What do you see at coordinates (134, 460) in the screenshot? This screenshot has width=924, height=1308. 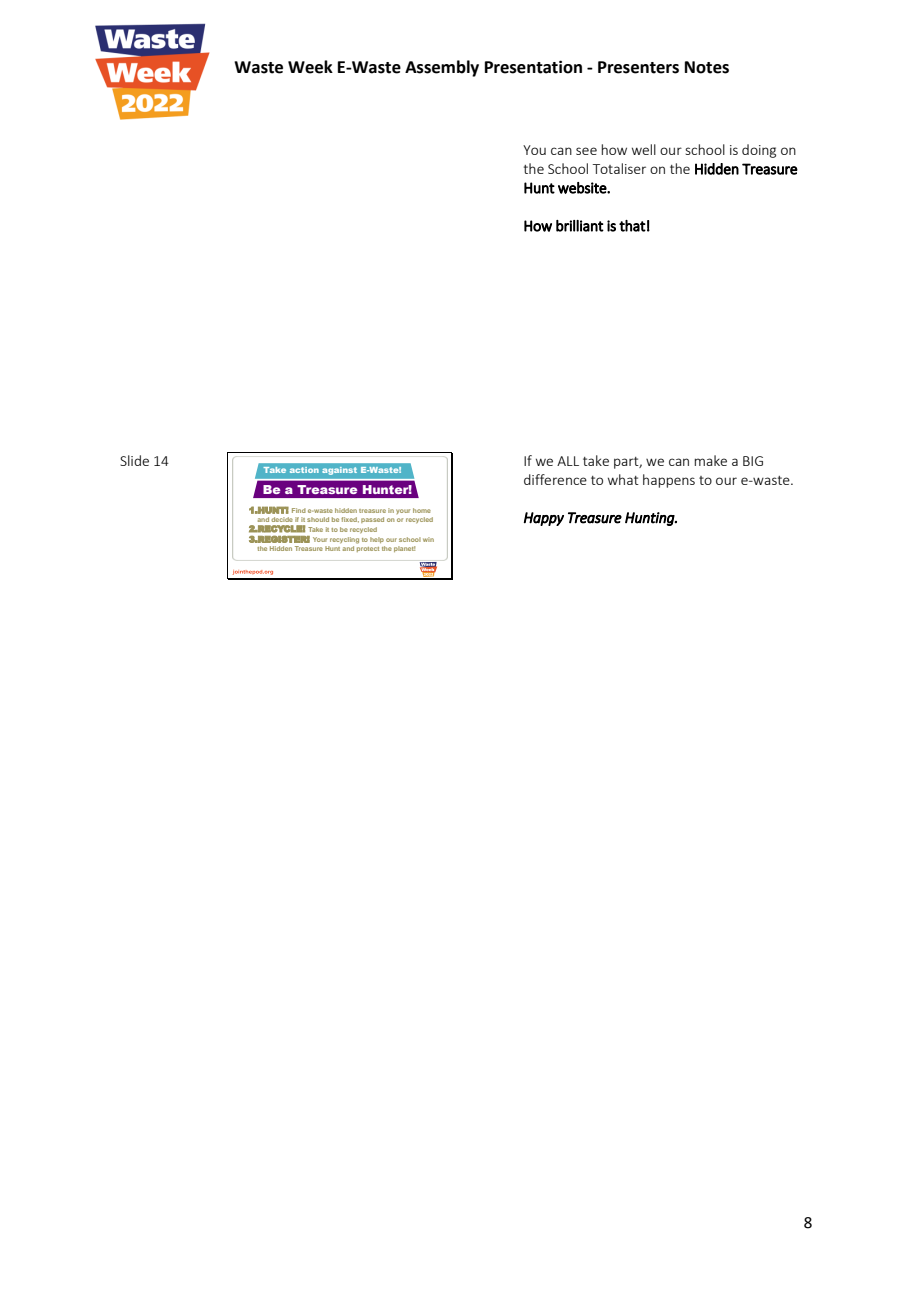 I see `Slide` at bounding box center [134, 460].
